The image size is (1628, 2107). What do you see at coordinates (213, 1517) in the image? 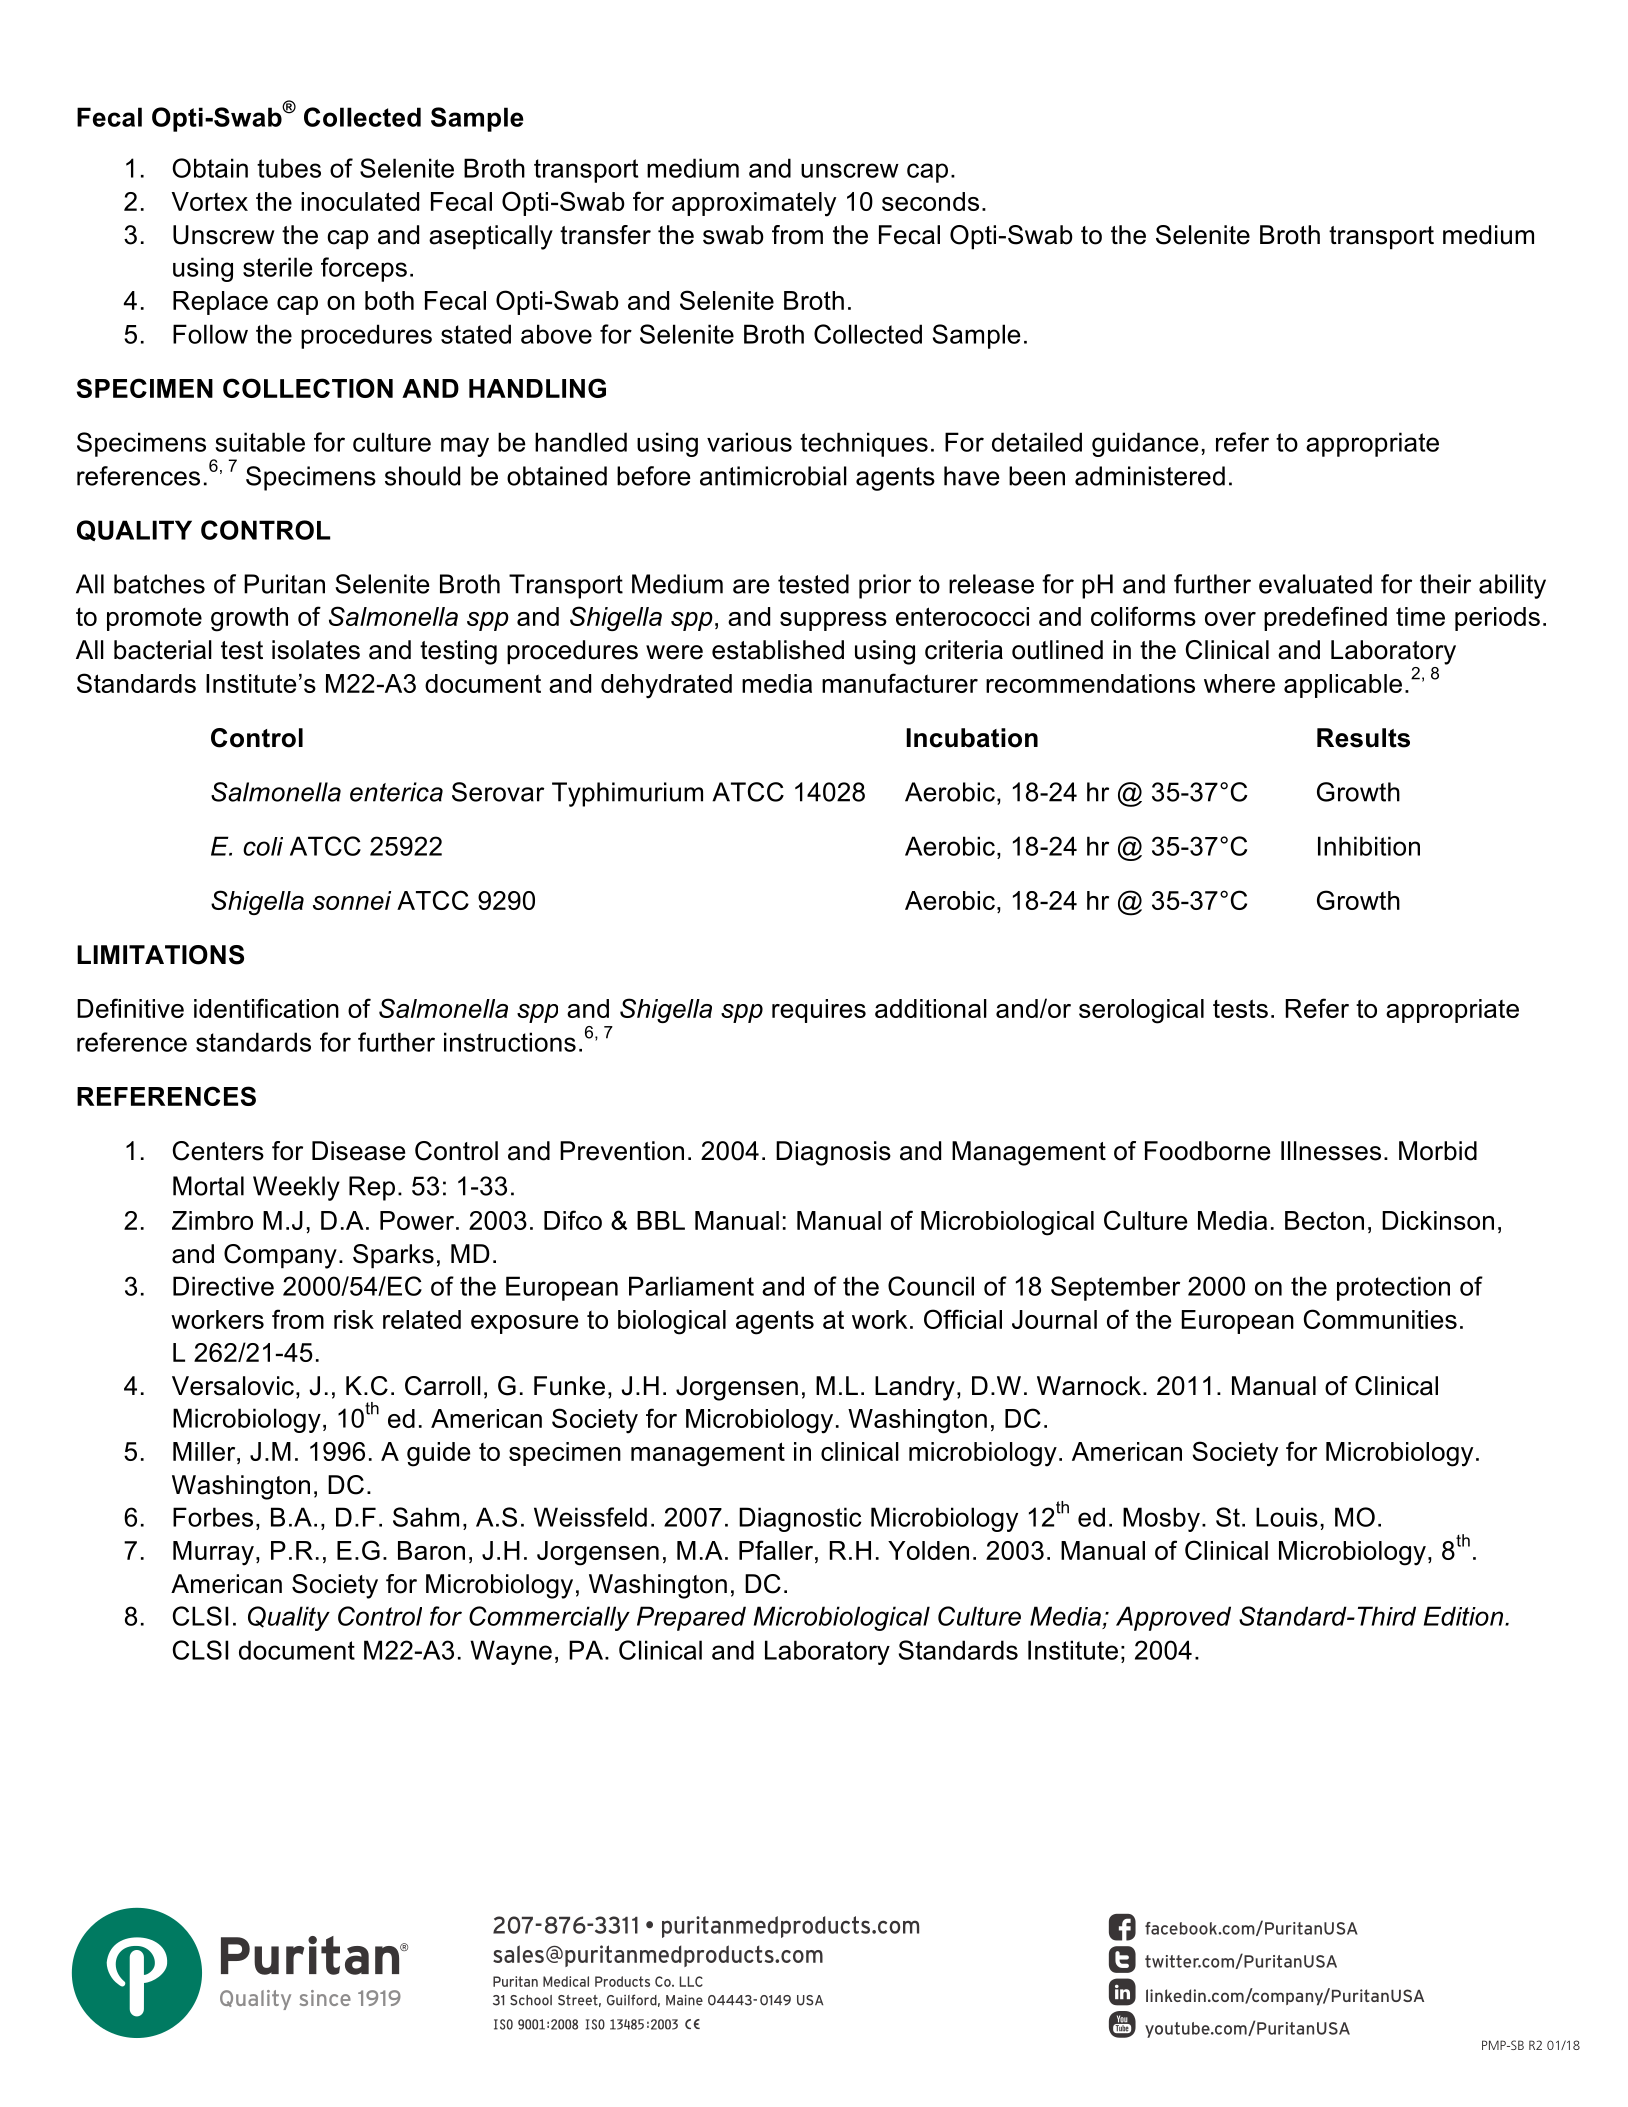
I see `Forbes` at bounding box center [213, 1517].
